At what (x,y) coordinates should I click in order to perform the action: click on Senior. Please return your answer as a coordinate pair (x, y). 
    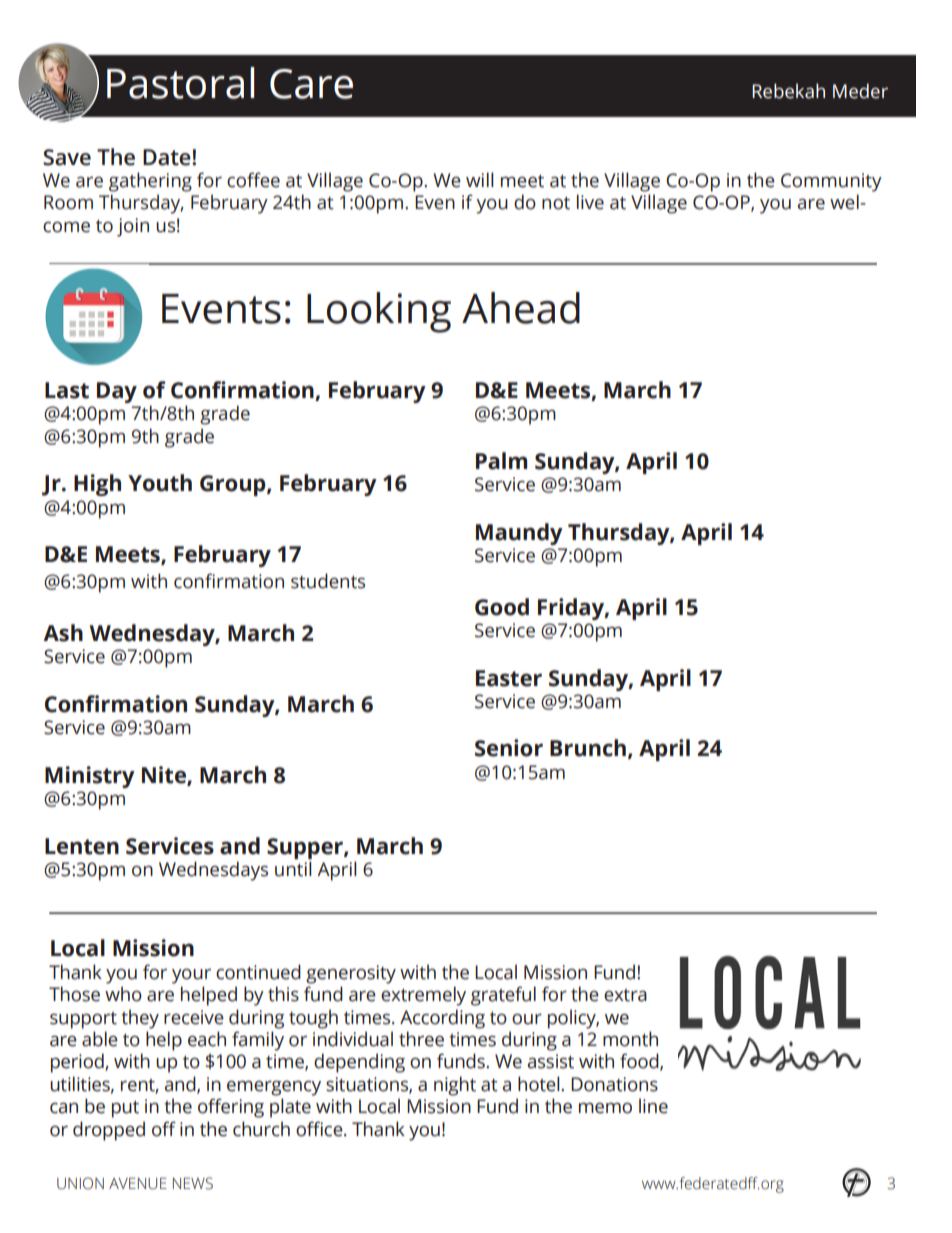
    Looking at the image, I should click on (509, 748).
